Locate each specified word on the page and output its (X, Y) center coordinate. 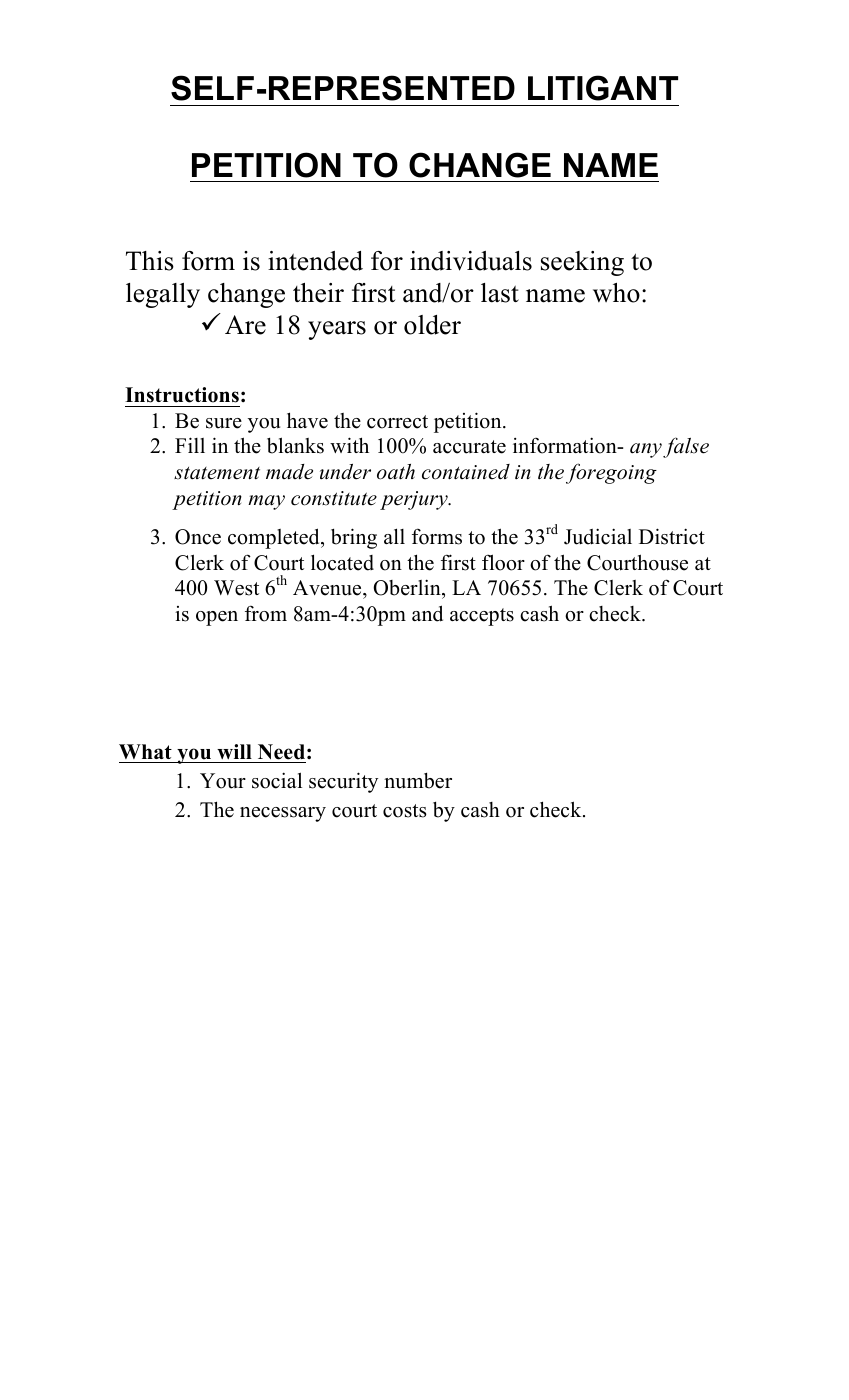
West (236, 588)
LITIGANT (603, 88)
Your (223, 781)
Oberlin (408, 587)
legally (163, 295)
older (432, 325)
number (418, 780)
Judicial (598, 536)
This (150, 261)
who (616, 293)
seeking (582, 263)
